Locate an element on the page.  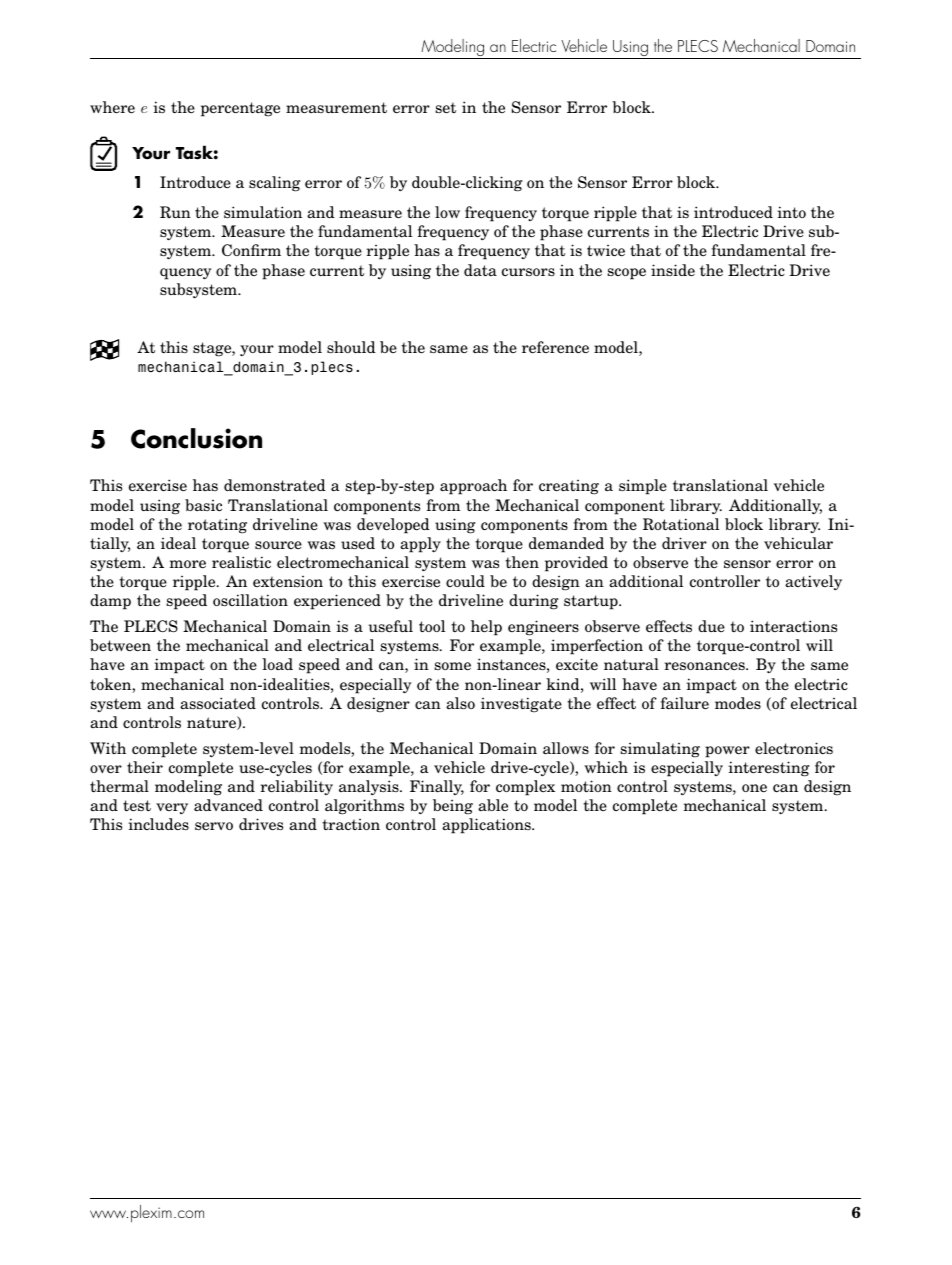
being is located at coordinates (453, 807).
